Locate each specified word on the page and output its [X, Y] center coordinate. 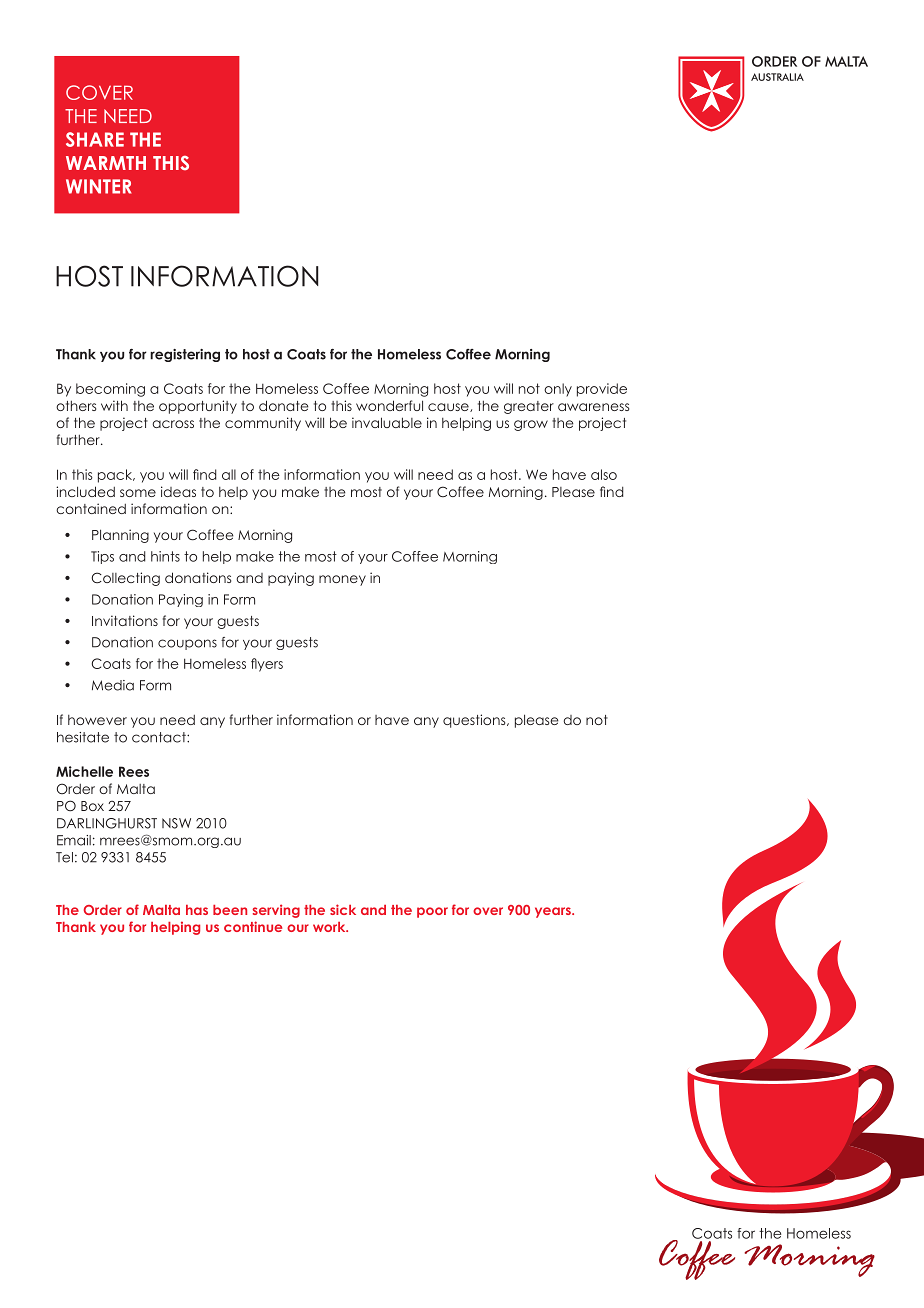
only [558, 390]
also [604, 474]
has [197, 910]
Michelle [84, 771]
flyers [267, 665]
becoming [110, 390]
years [554, 912]
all [229, 474]
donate [284, 405]
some [138, 493]
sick [343, 909]
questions [475, 721]
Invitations [125, 620]
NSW [176, 823]
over [488, 911]
